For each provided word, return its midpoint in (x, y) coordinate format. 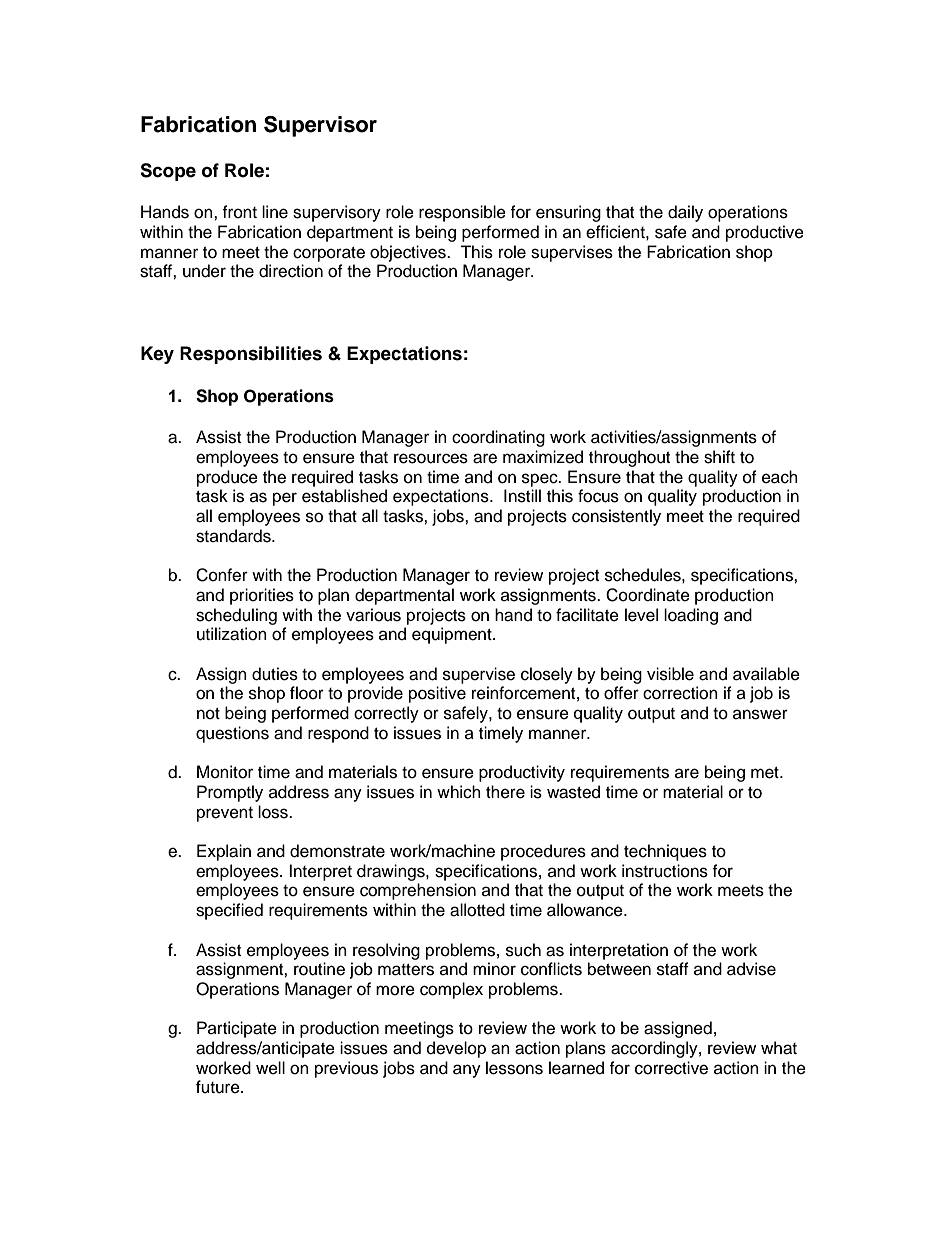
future (219, 1087)
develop (456, 1049)
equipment (453, 635)
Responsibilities (251, 355)
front (239, 212)
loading (691, 616)
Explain (224, 852)
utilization (232, 634)
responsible (462, 213)
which (459, 792)
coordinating (498, 438)
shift (719, 457)
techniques (665, 852)
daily (685, 213)
